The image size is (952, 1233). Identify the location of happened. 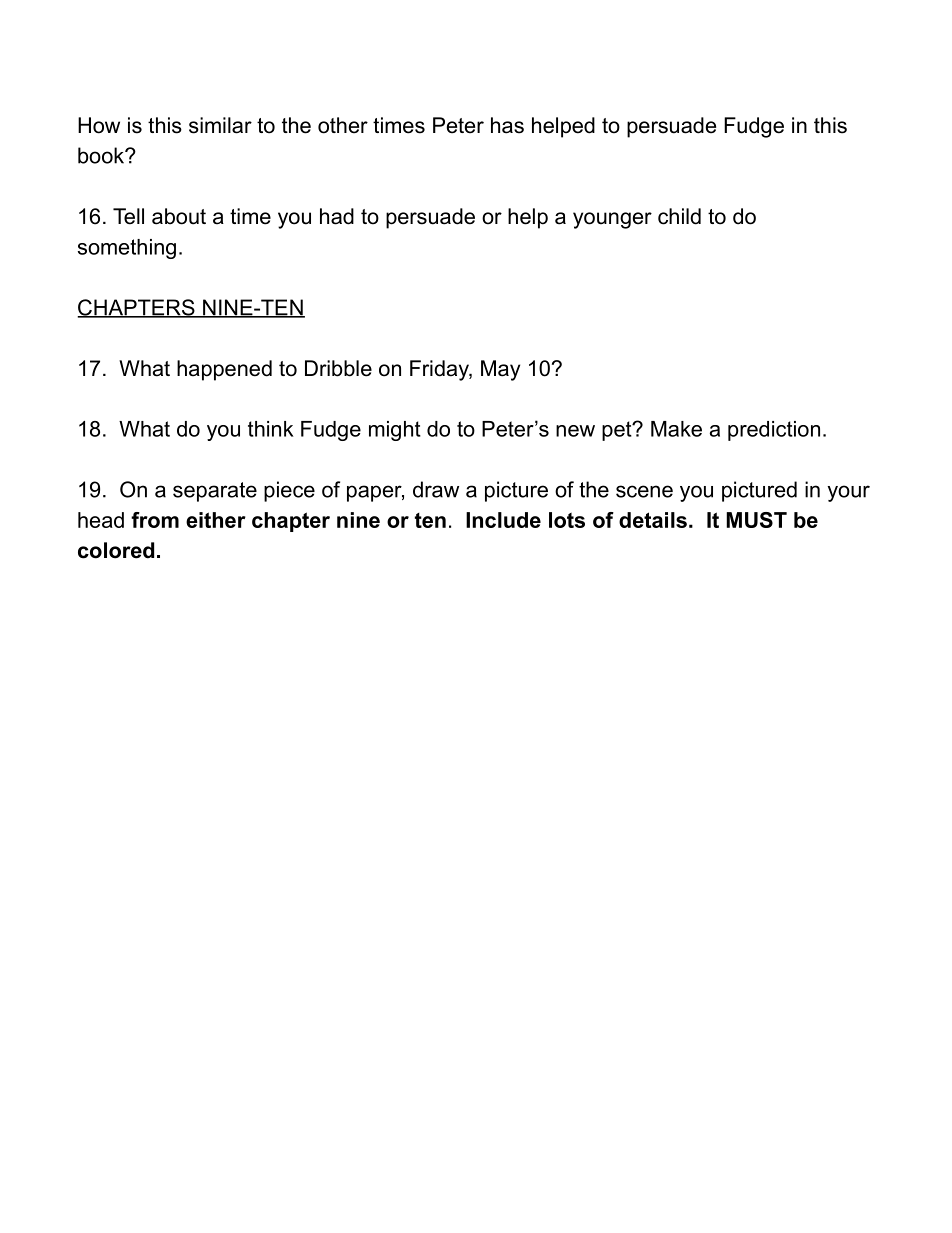
(224, 370).
